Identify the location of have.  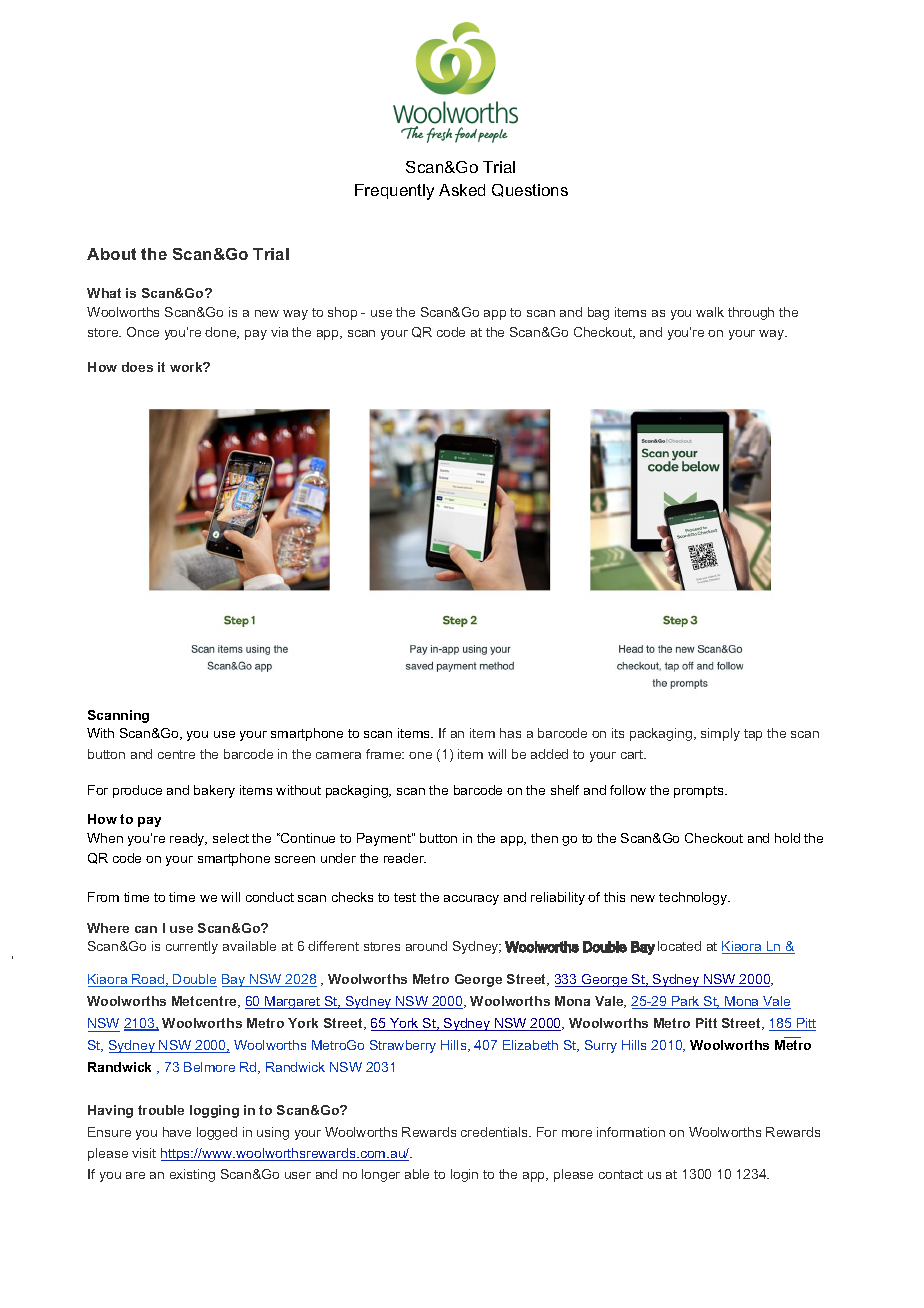
(177, 1132).
